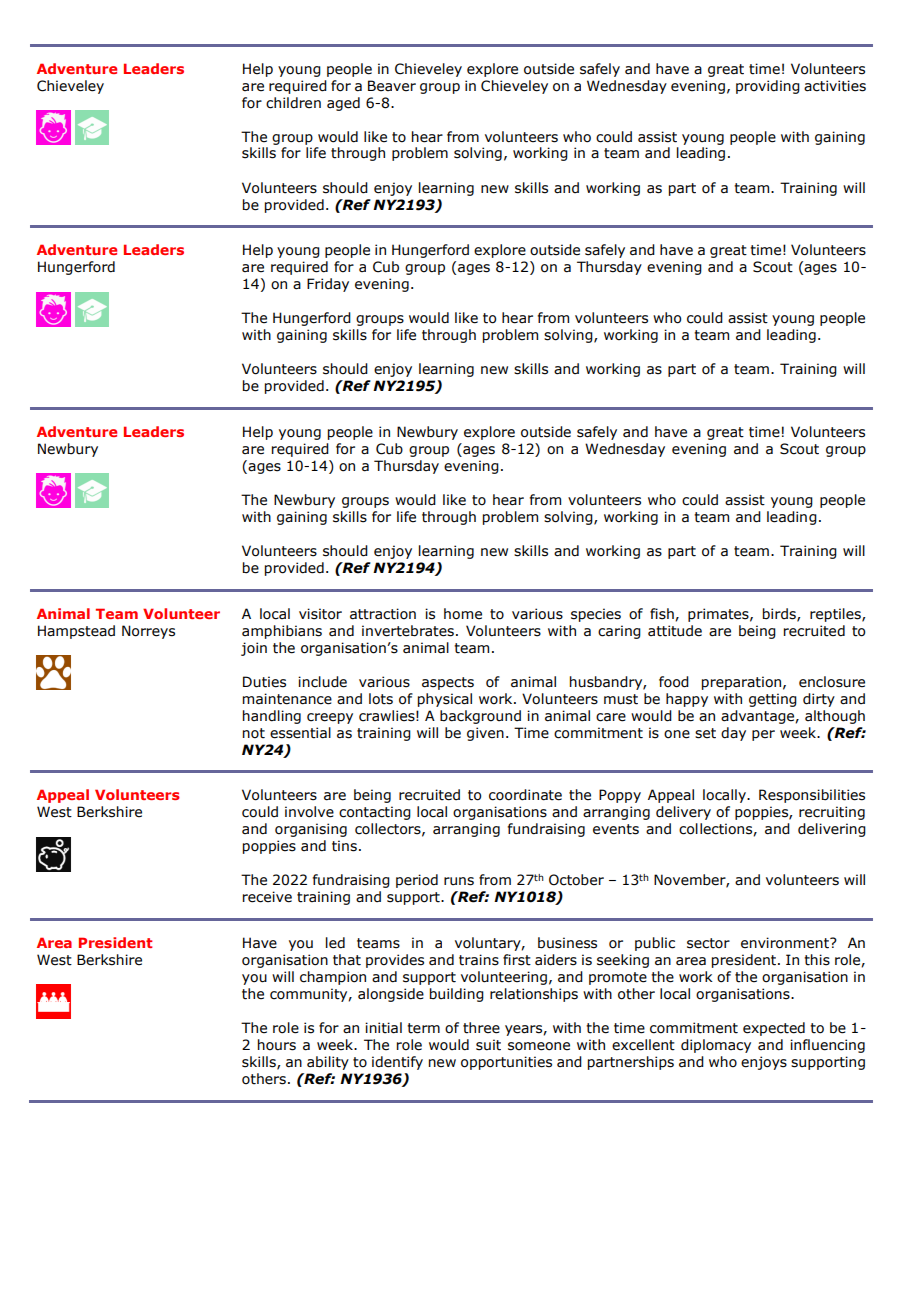 This document has width=924, height=1308. Describe the element at coordinates (780, 614) in the document. I see `birds` at that location.
